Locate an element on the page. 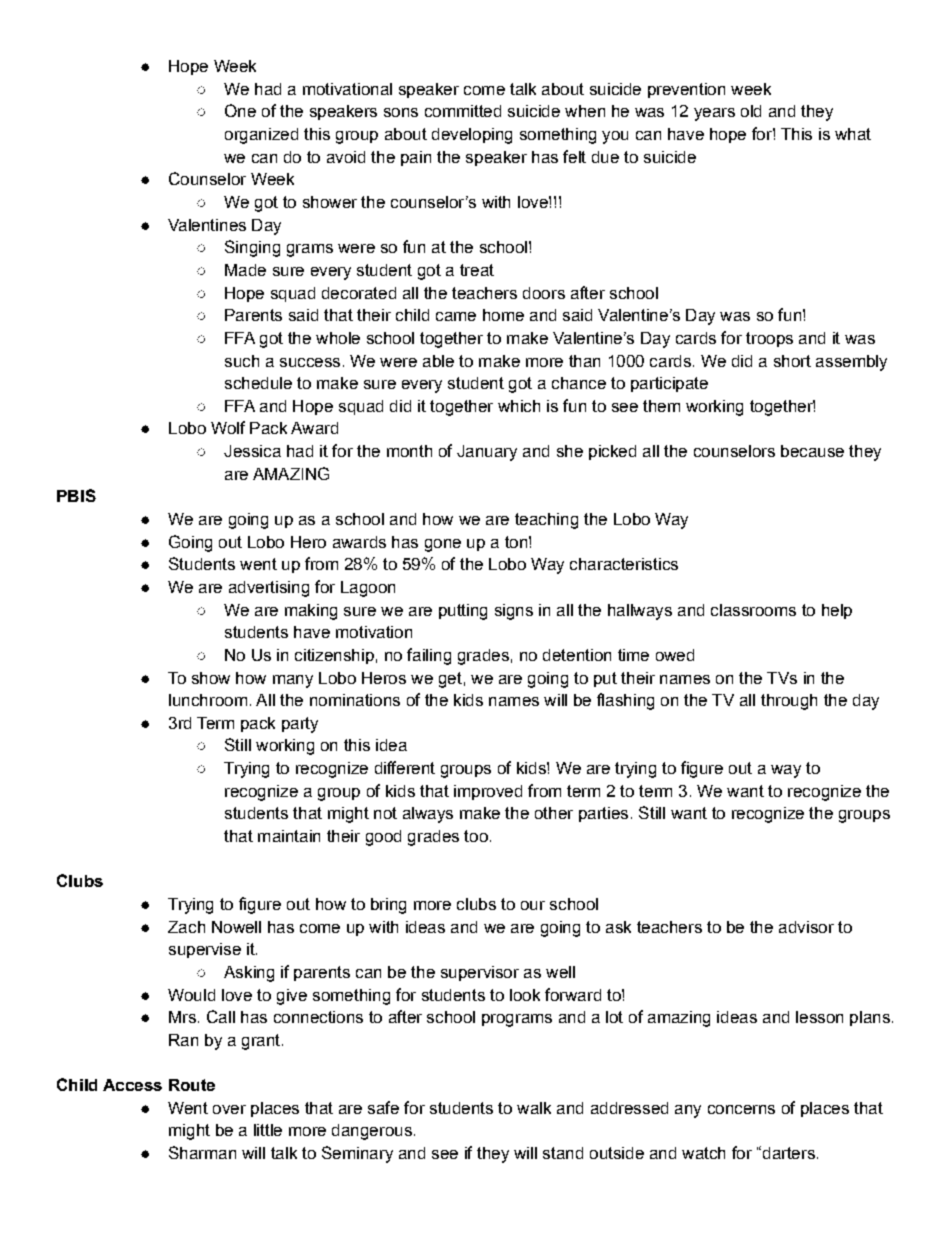 The height and width of the image is (1233, 952). advertising is located at coordinates (269, 589).
